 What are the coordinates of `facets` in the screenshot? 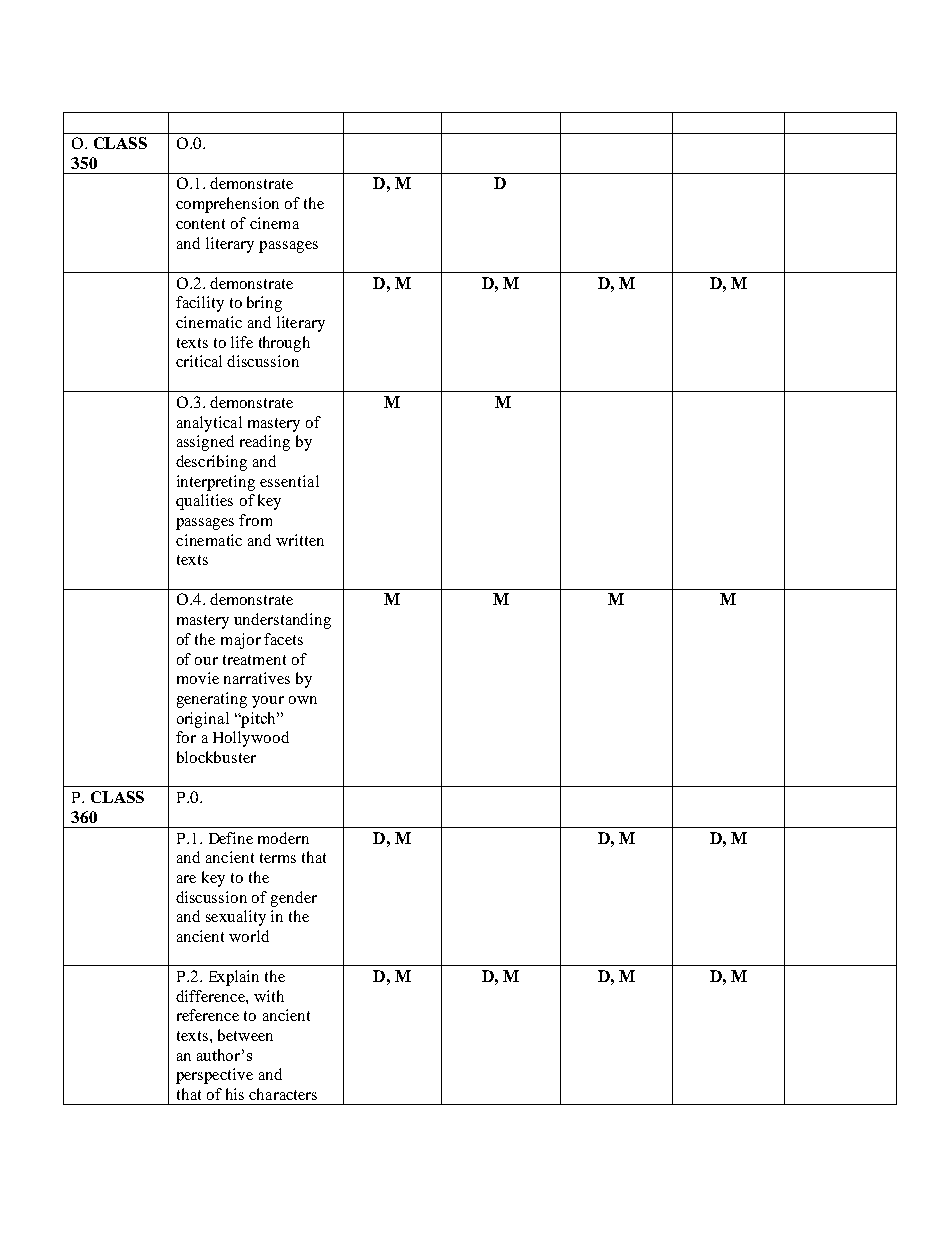 It's located at (283, 639).
